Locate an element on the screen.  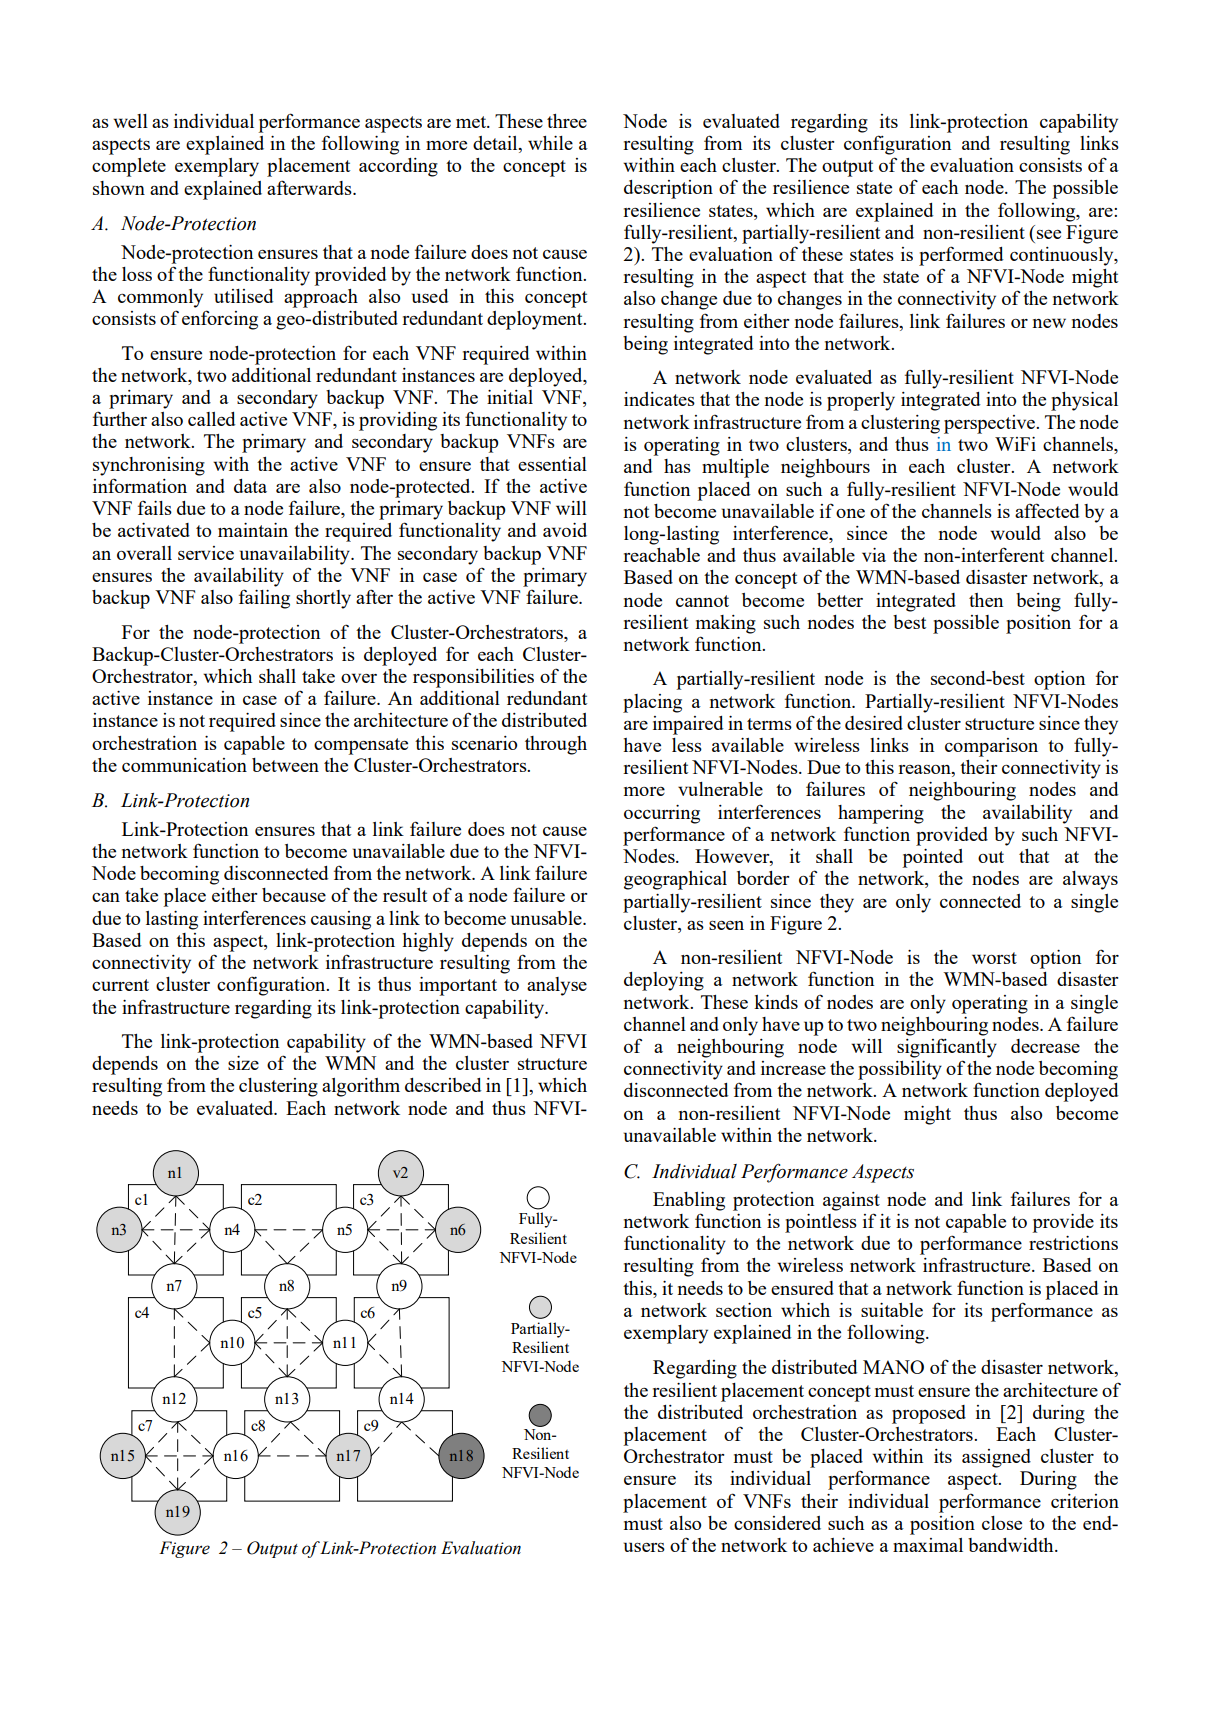
cannot is located at coordinates (702, 601).
